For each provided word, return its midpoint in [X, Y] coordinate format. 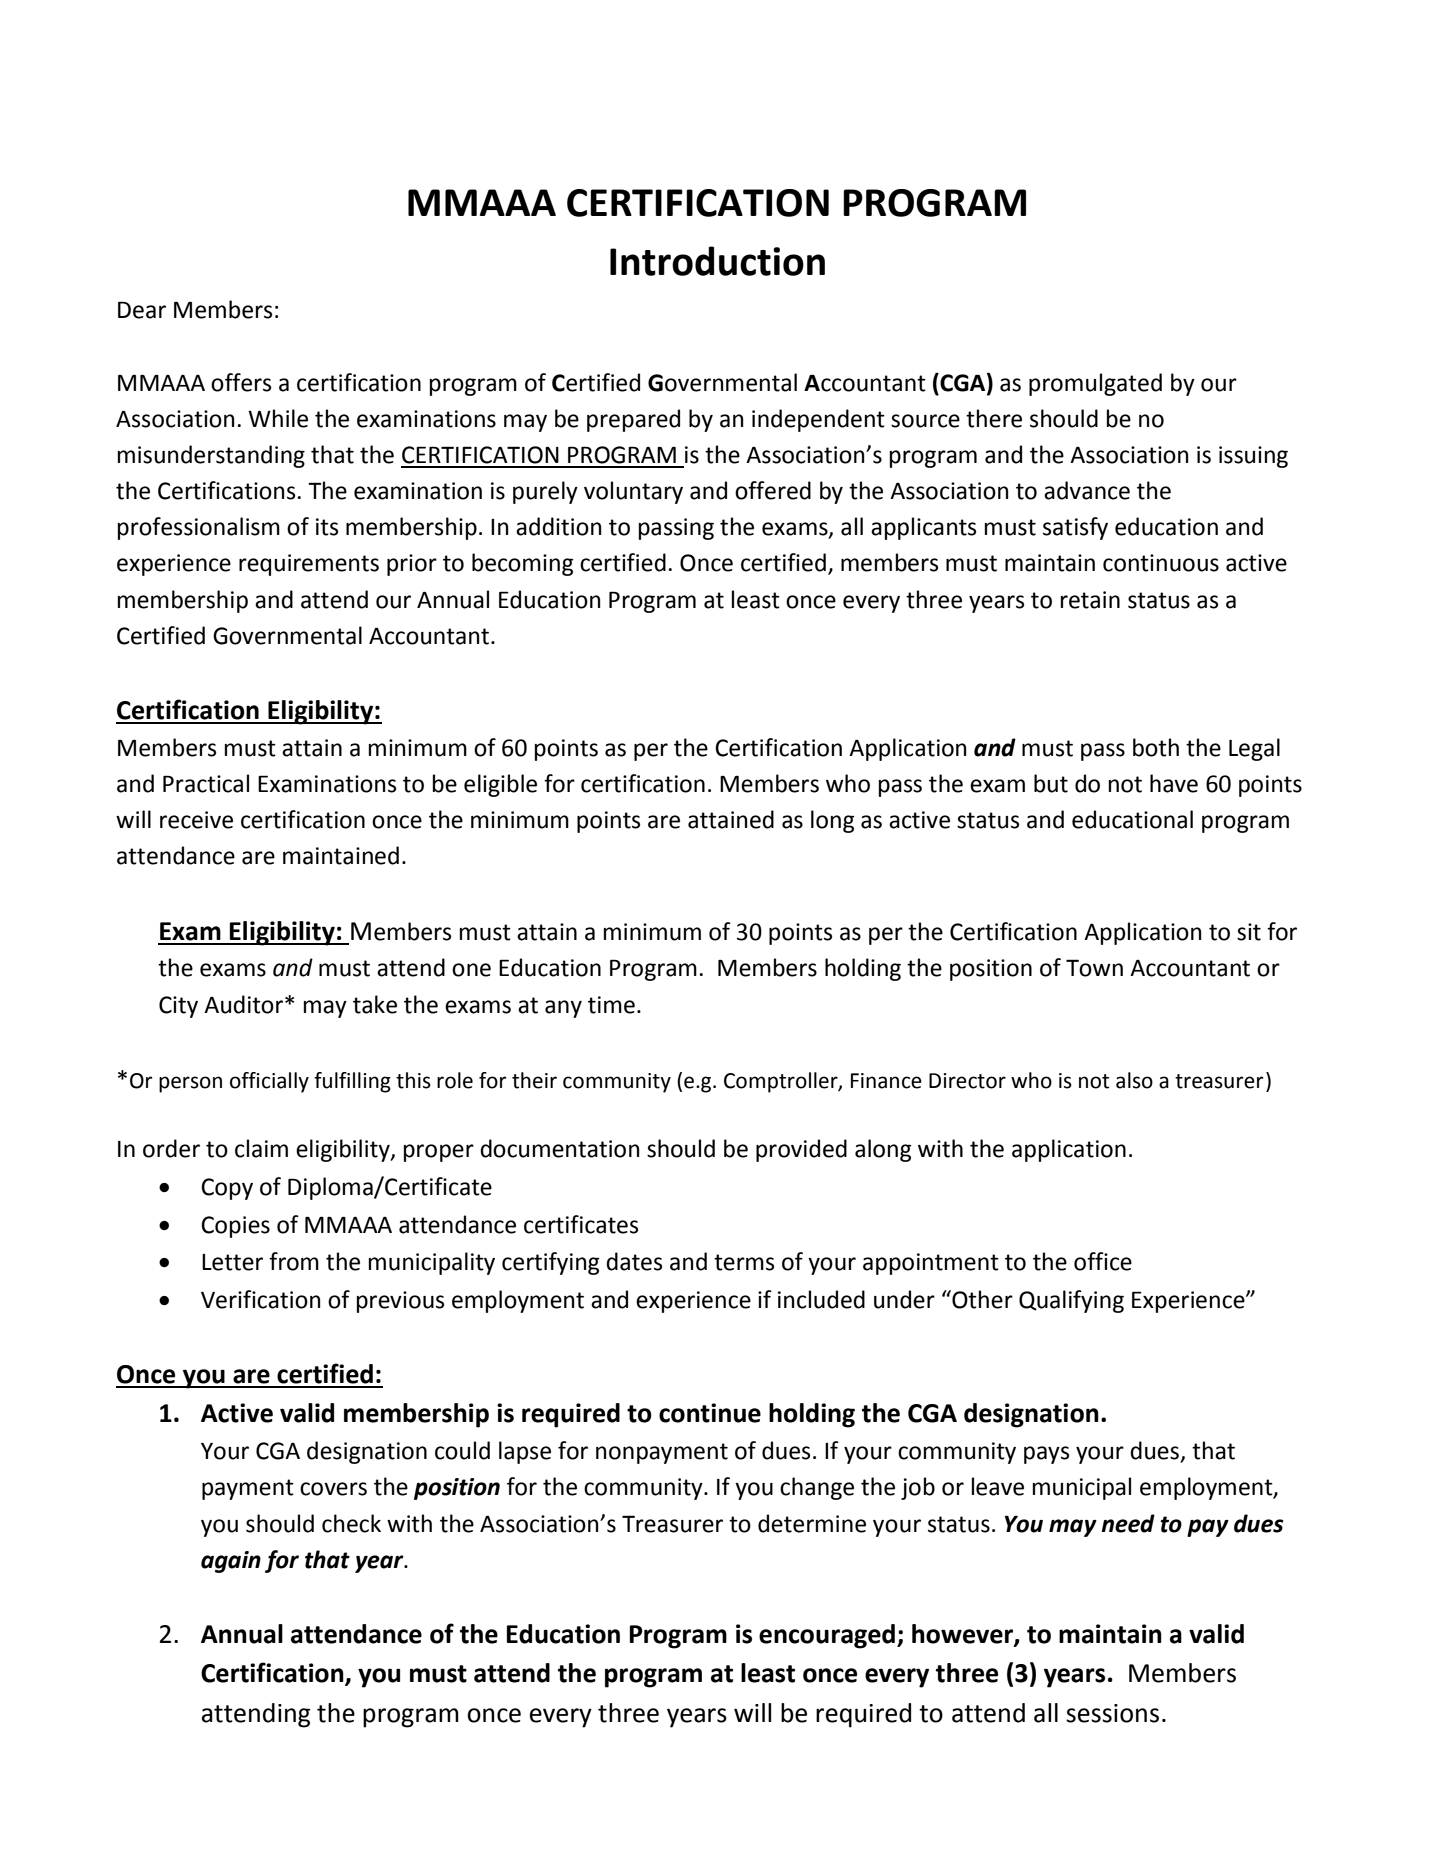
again [231, 1562]
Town [1094, 968]
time [611, 1005]
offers [241, 382]
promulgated [1095, 384]
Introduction [717, 261]
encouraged [827, 1636]
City [178, 1007]
